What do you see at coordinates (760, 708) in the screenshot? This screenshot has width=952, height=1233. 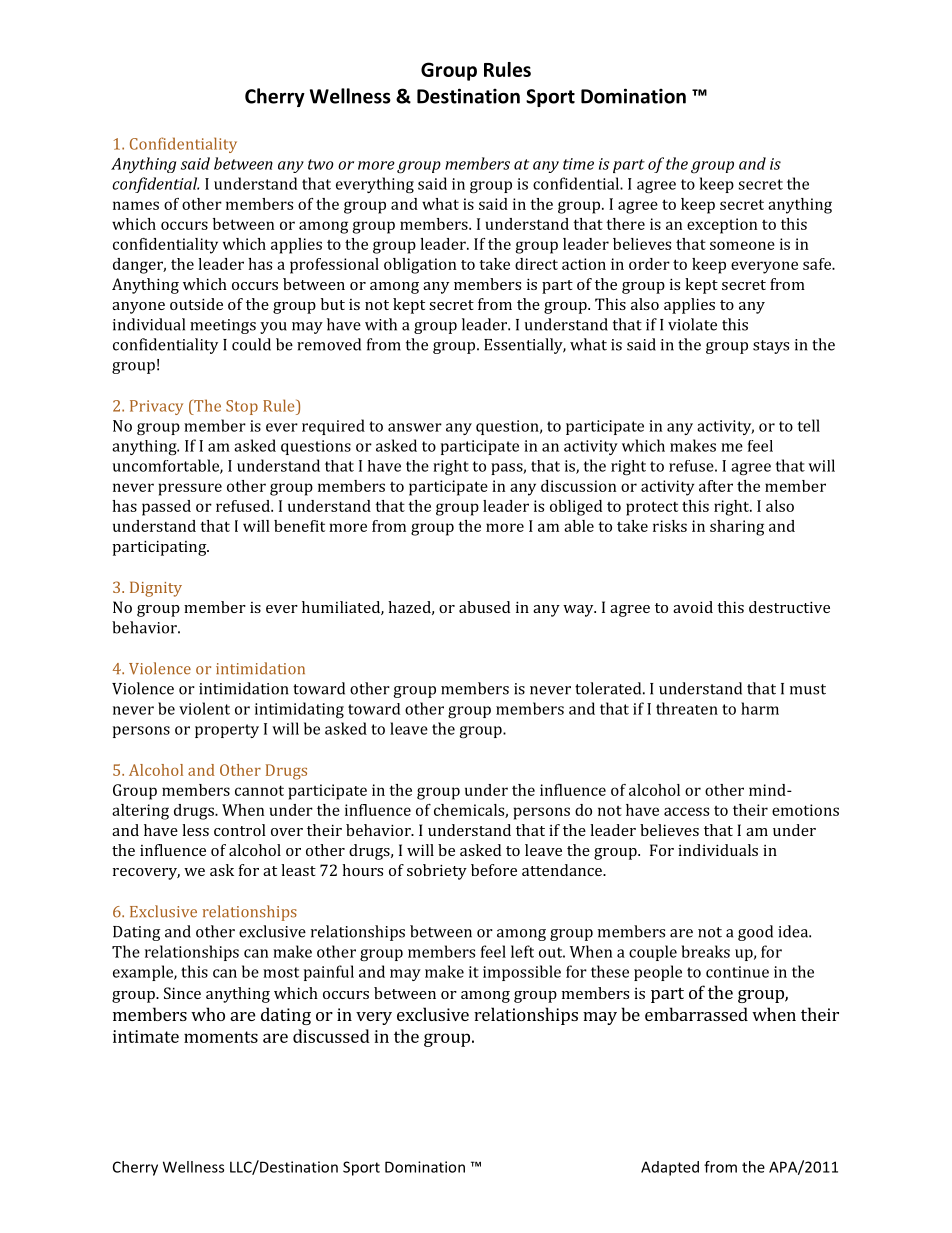 I see `harm` at bounding box center [760, 708].
